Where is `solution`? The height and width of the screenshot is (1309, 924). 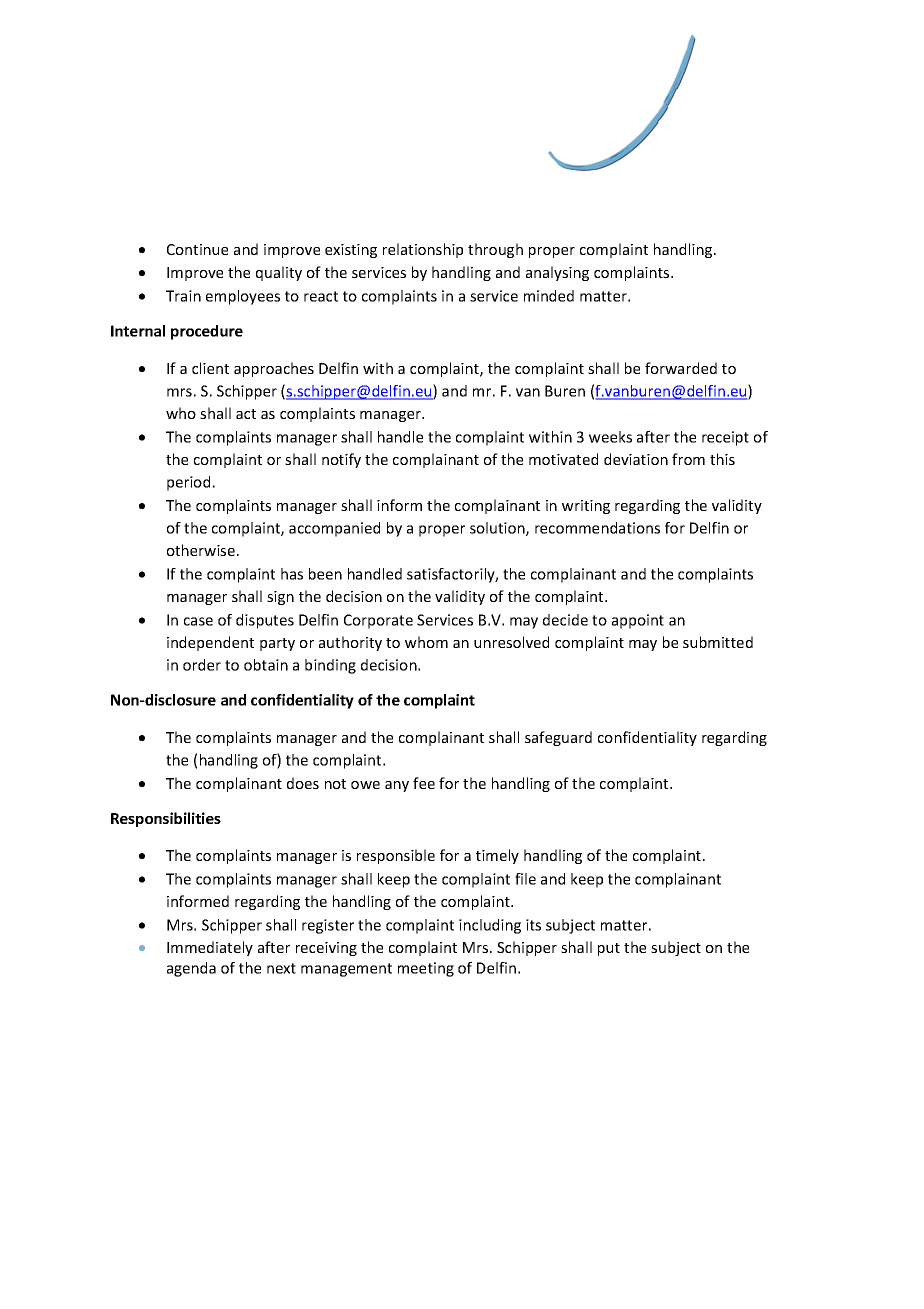 solution is located at coordinates (498, 529).
